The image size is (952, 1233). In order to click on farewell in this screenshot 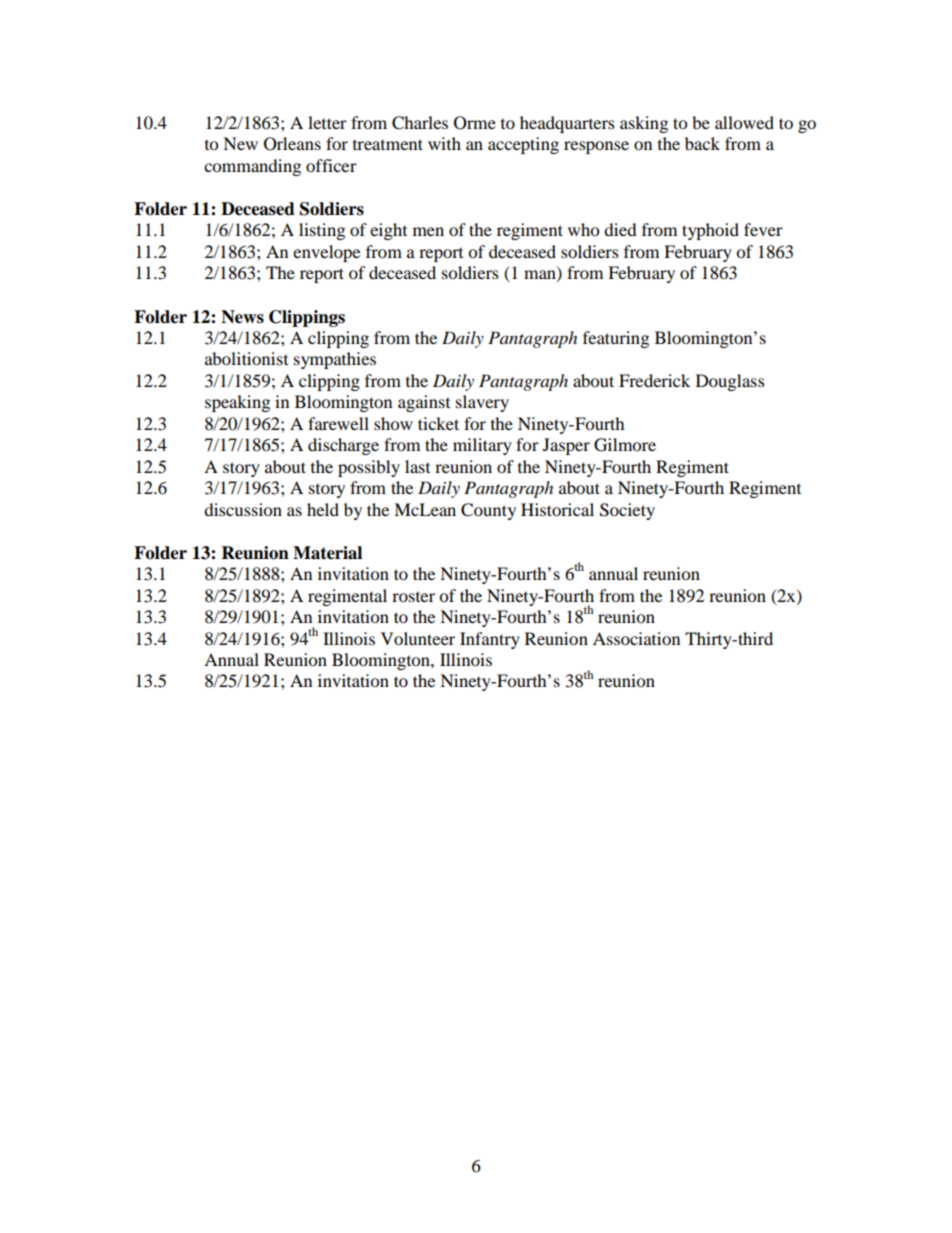, I will do `click(338, 423)`.
